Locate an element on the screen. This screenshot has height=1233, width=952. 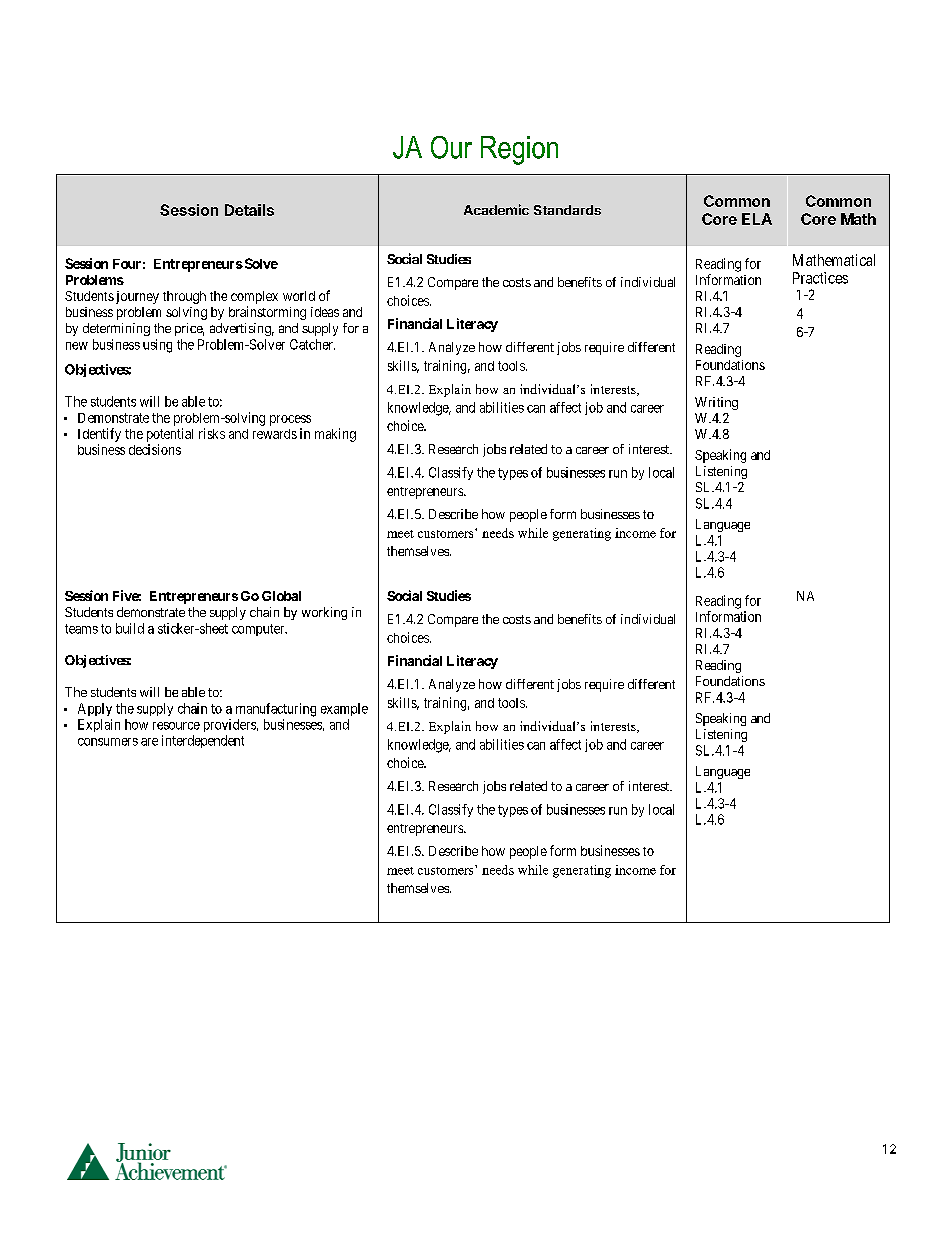
Writing is located at coordinates (716, 403).
